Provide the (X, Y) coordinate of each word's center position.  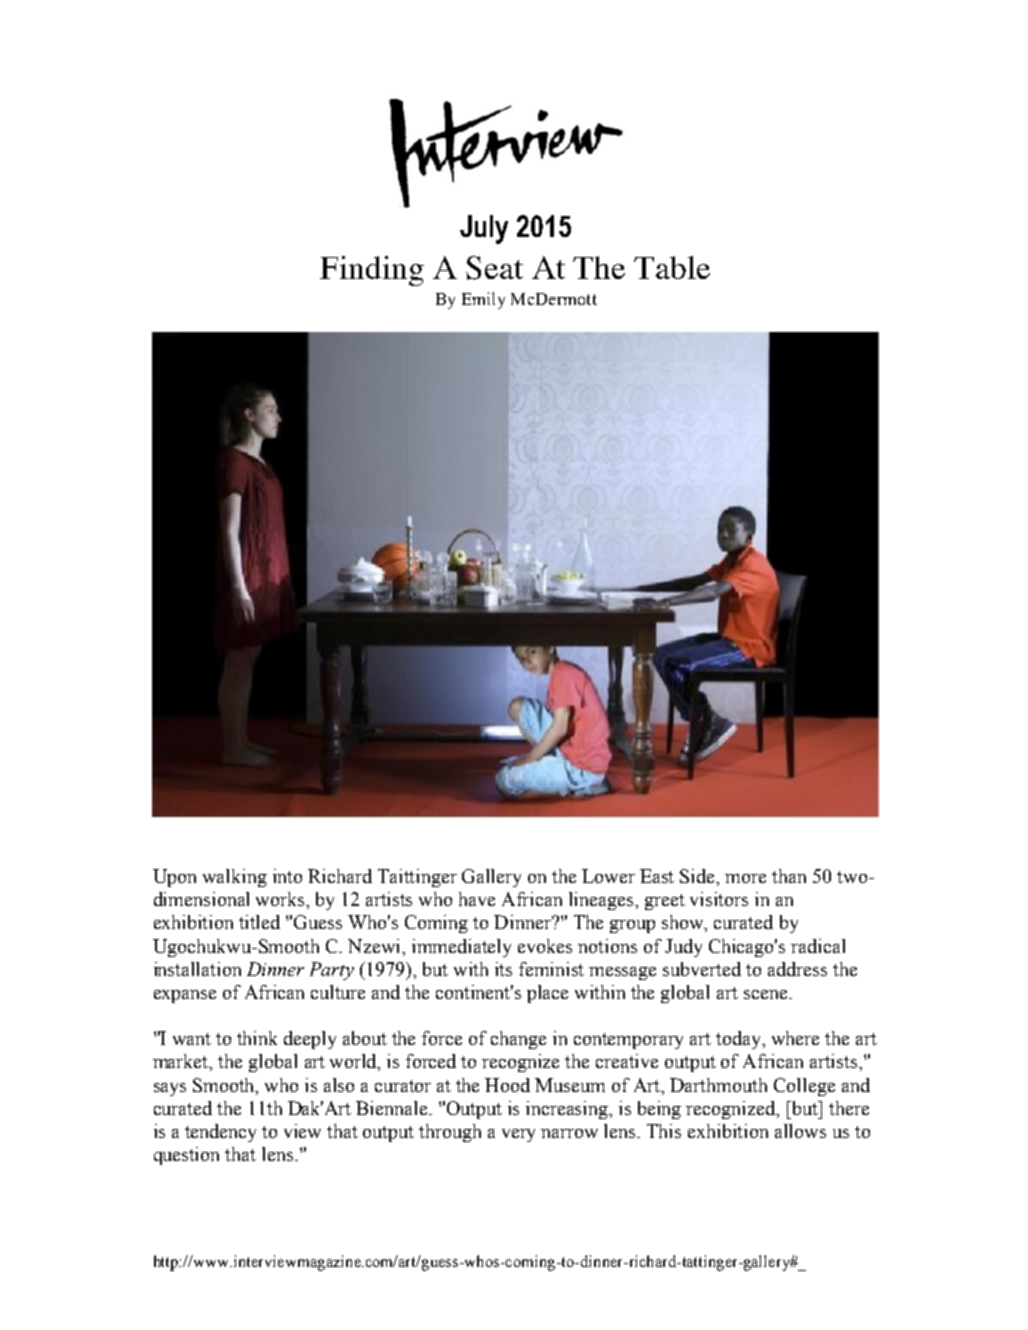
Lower (608, 876)
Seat (494, 268)
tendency (220, 1133)
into (287, 876)
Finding (372, 271)
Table (672, 267)
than (789, 876)
